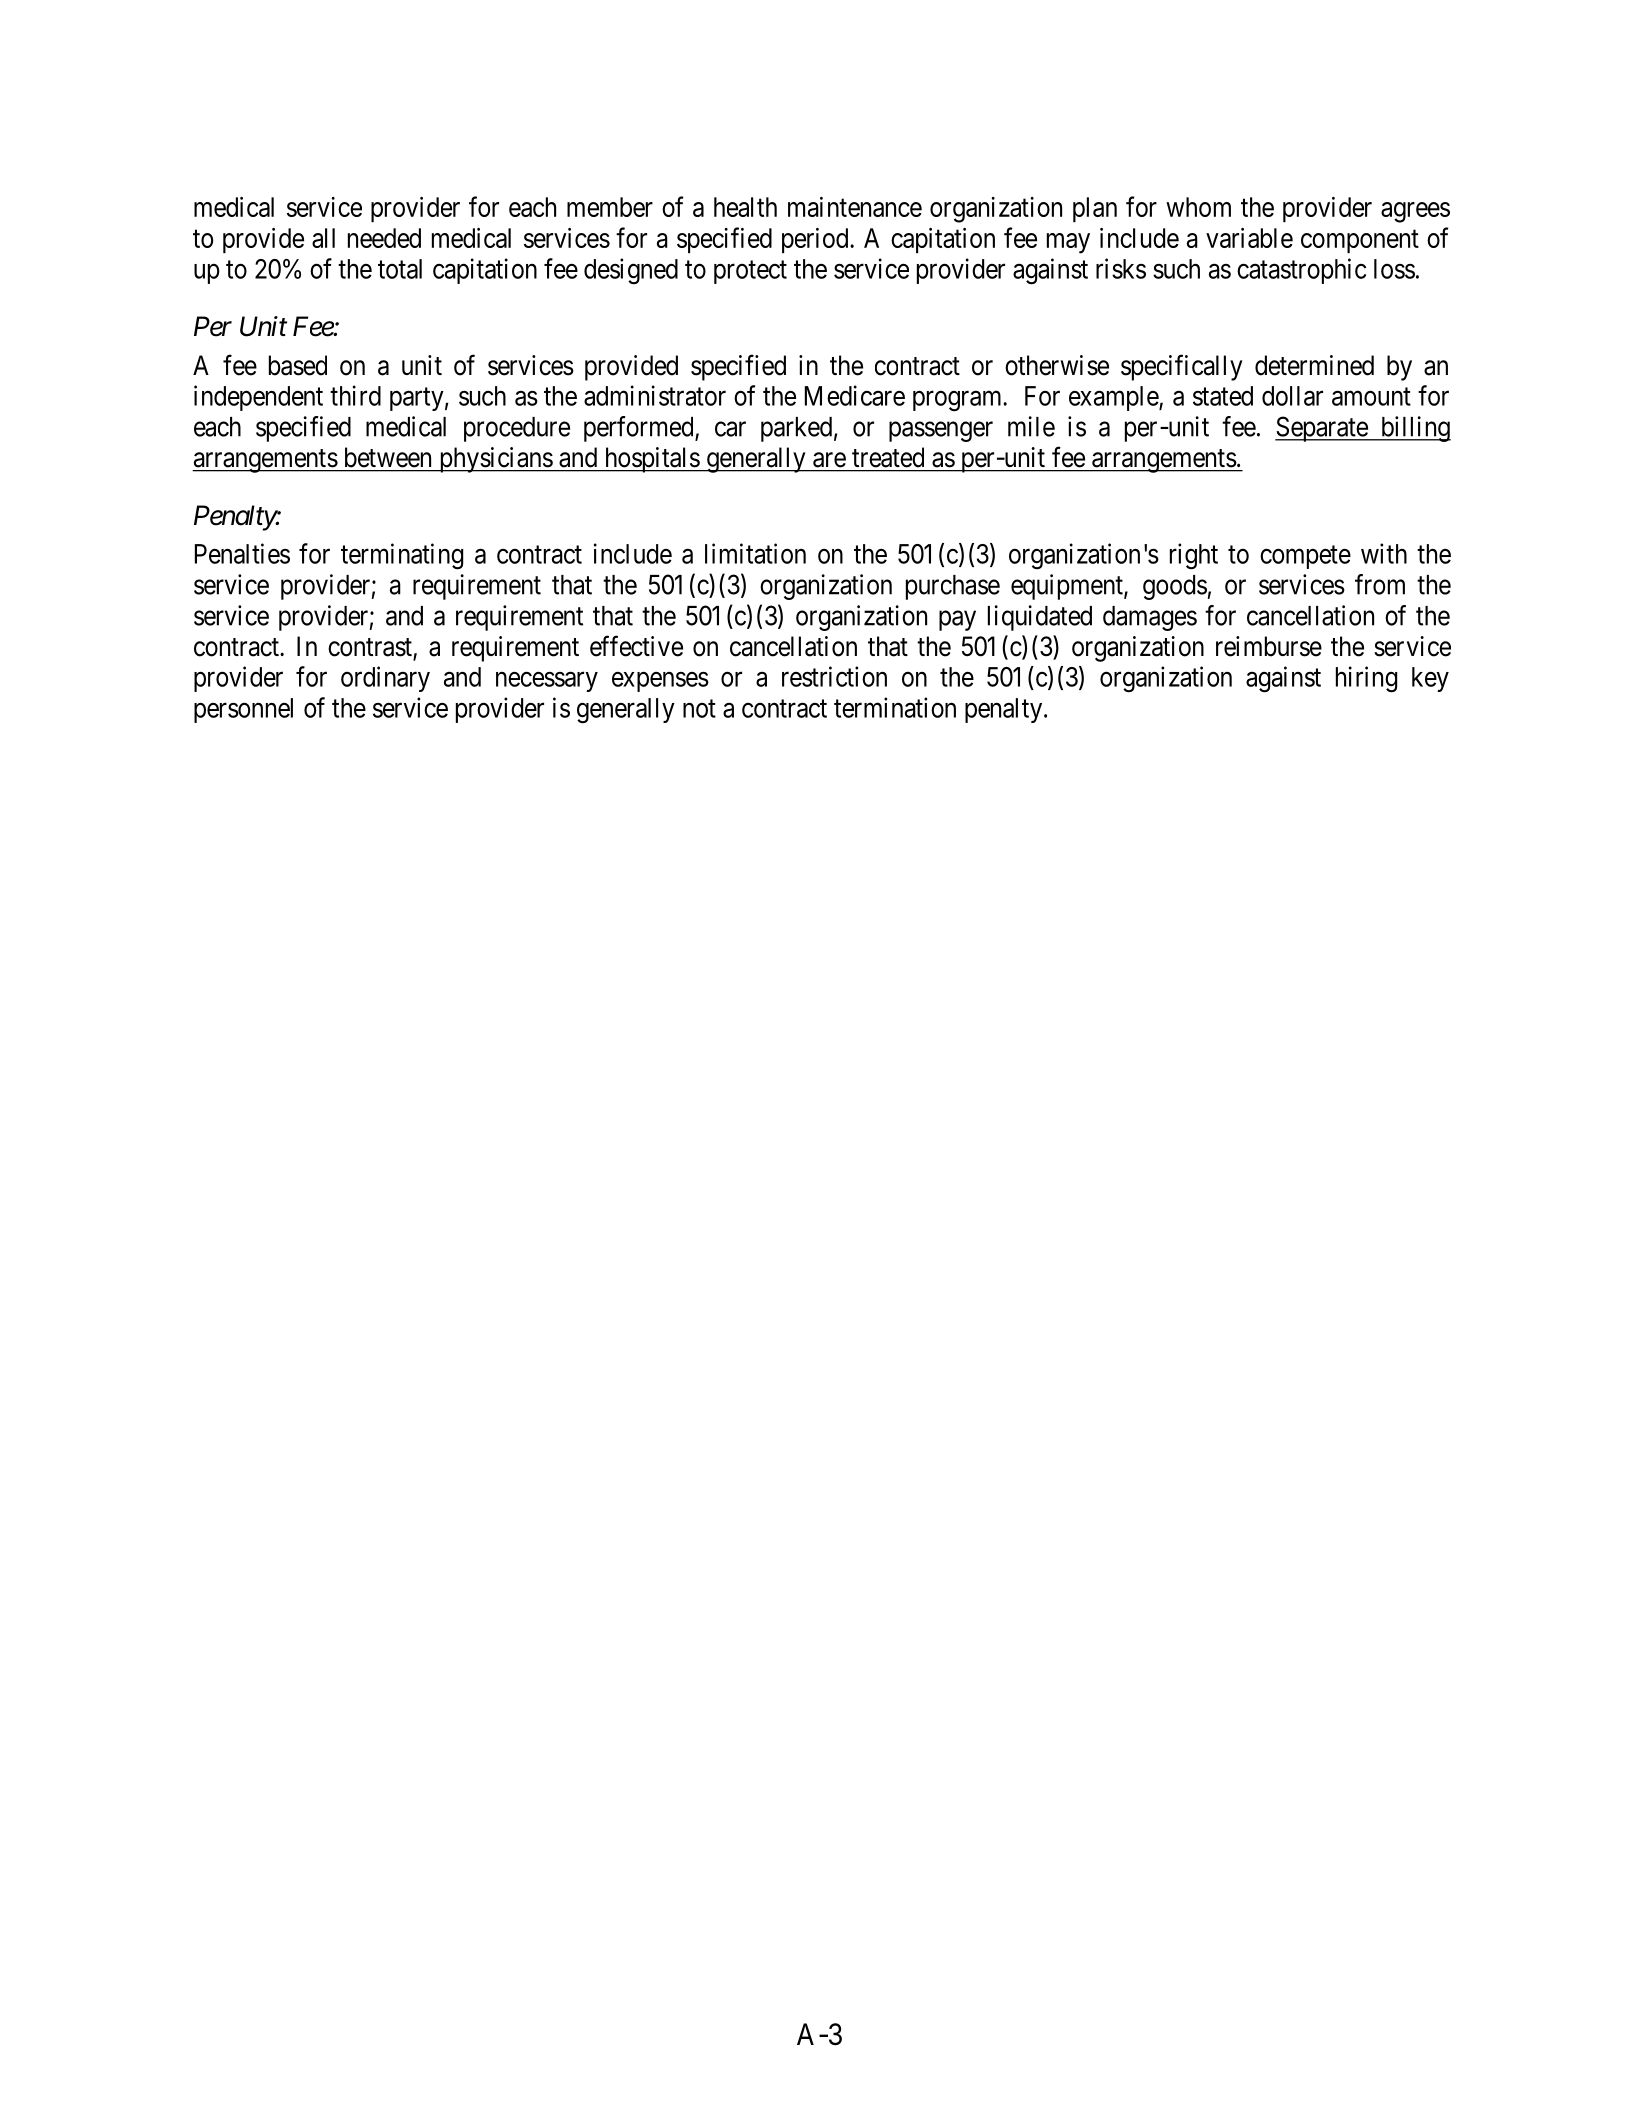  What do you see at coordinates (385, 679) in the screenshot?
I see `ordinary` at bounding box center [385, 679].
